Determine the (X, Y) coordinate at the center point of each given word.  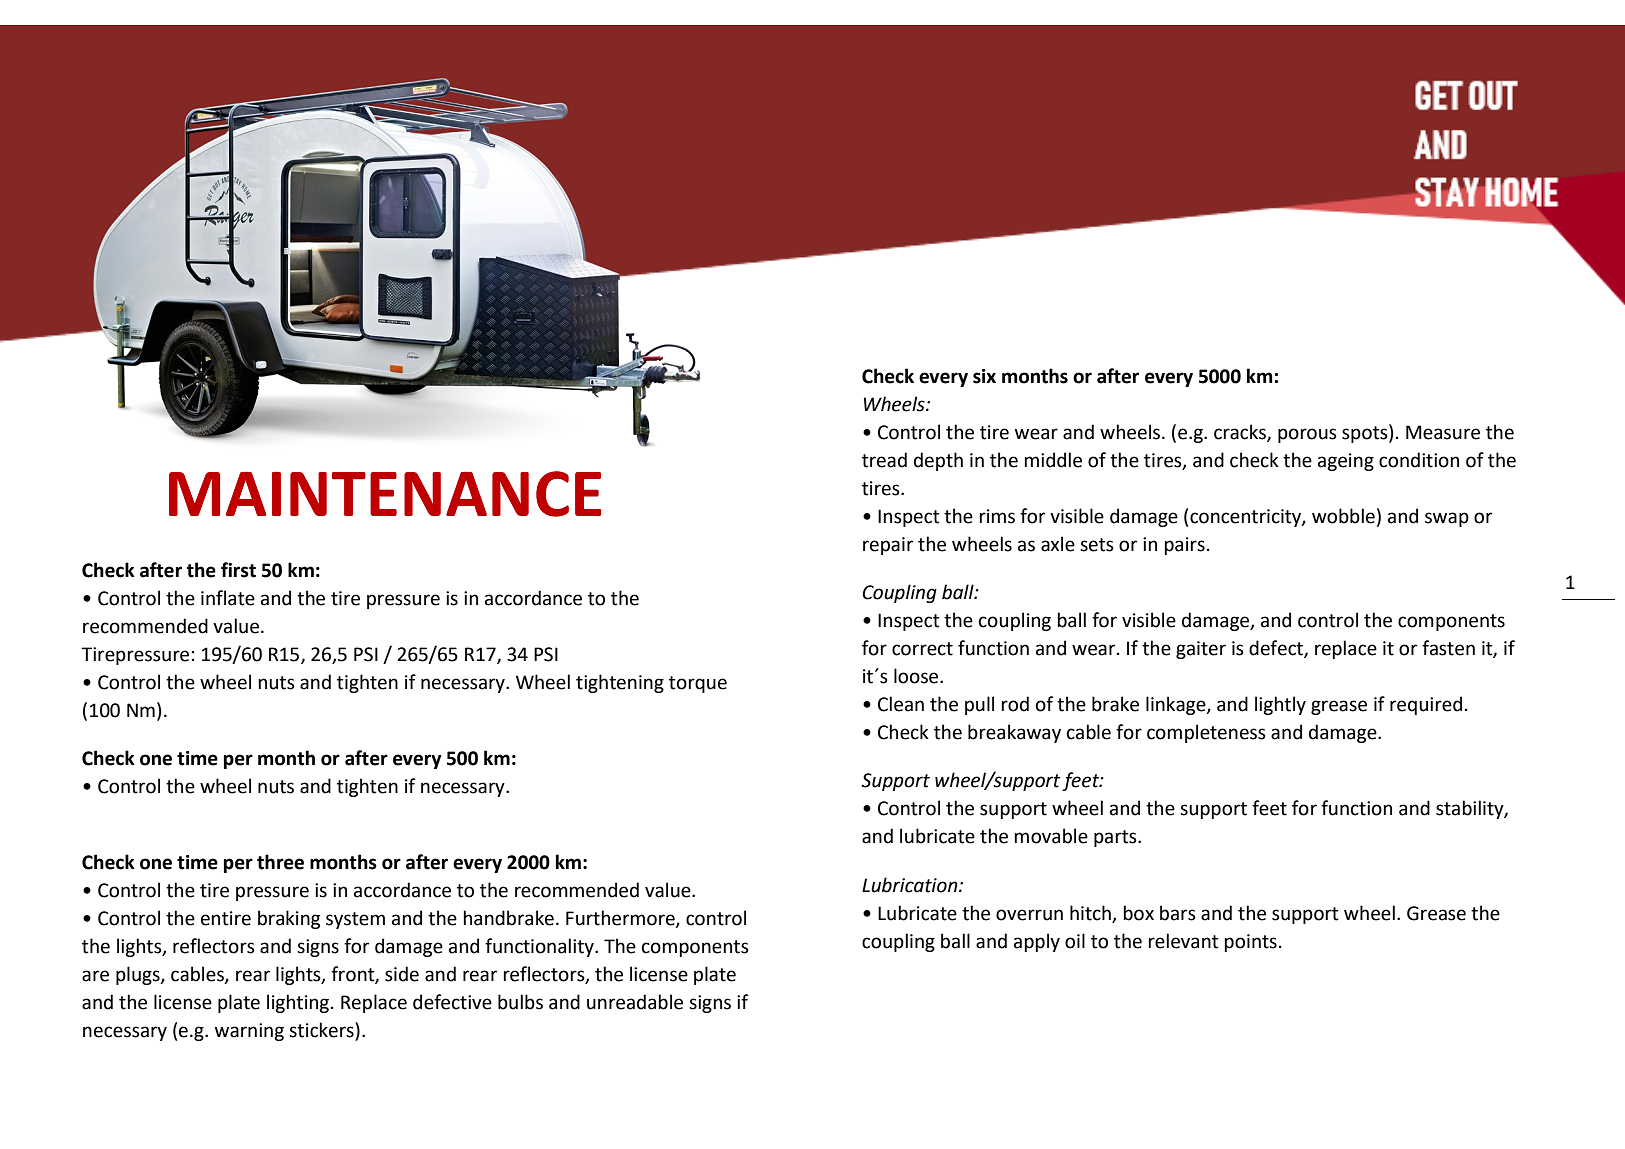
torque (698, 684)
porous (1307, 435)
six (984, 376)
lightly (1280, 705)
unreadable (635, 1002)
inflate (228, 598)
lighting (298, 1003)
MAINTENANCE (385, 494)
